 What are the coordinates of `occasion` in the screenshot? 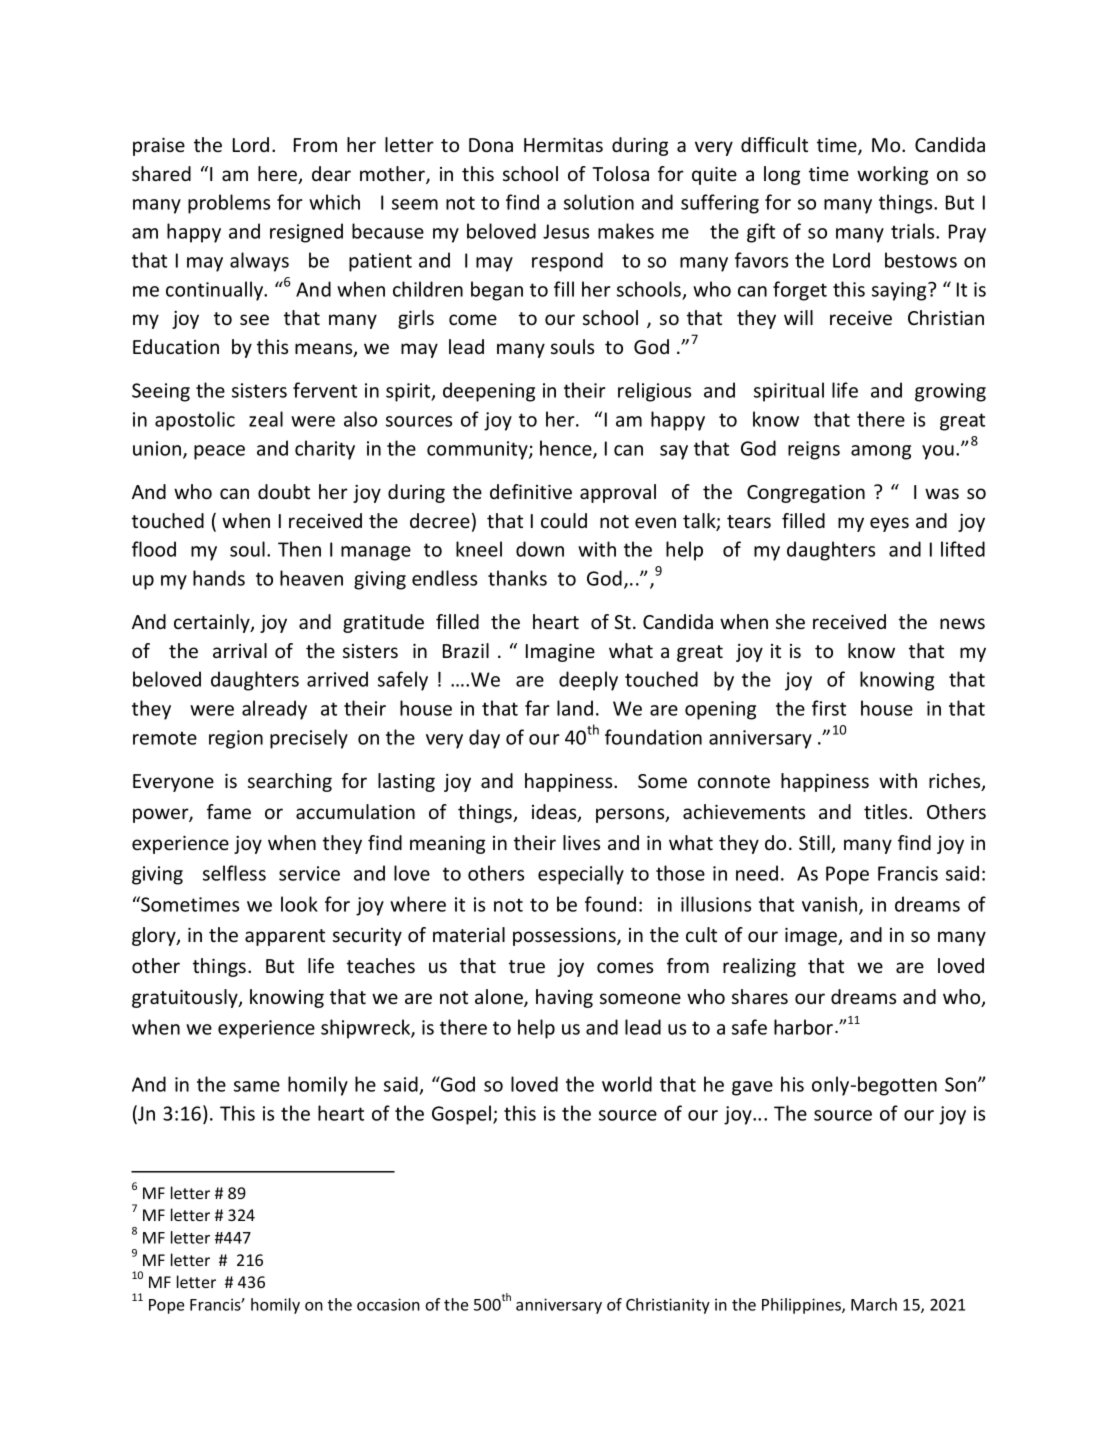 It's located at (388, 1304).
